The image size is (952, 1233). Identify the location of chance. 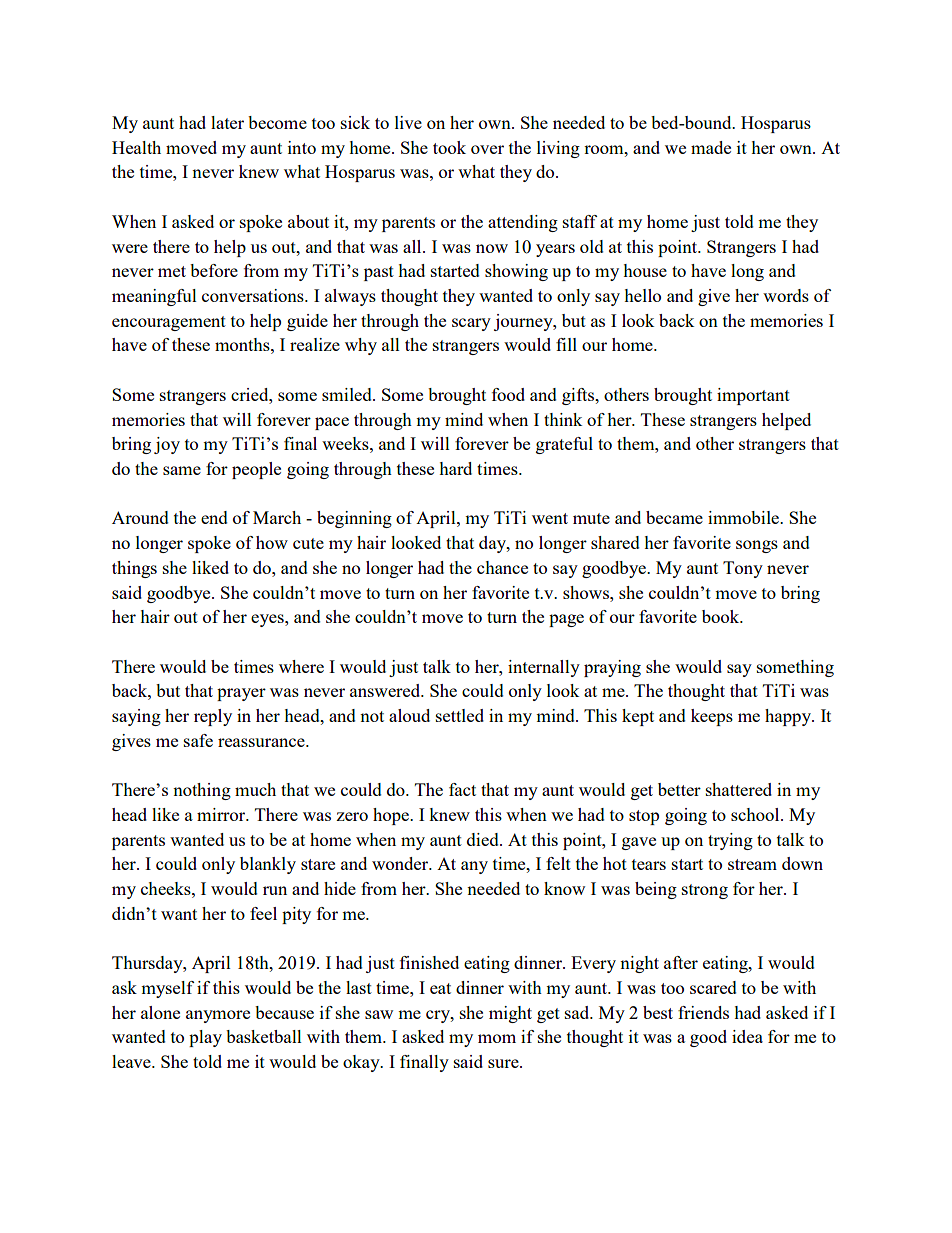
(502, 567).
